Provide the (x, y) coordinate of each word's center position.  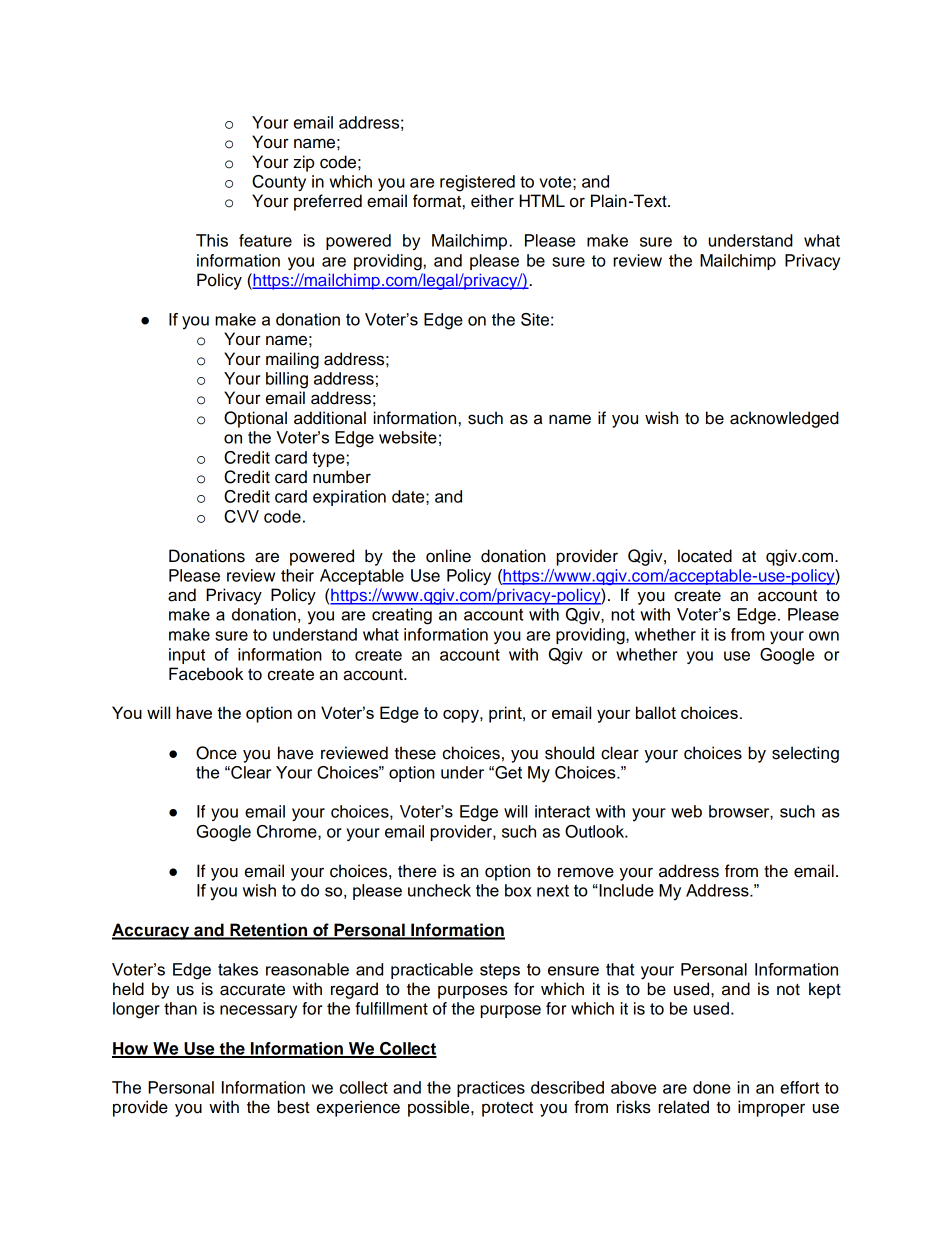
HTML (542, 200)
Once (216, 753)
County (279, 183)
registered (477, 183)
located (705, 556)
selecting (805, 754)
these (415, 753)
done (712, 1087)
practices (491, 1089)
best (293, 1107)
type (328, 459)
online (448, 556)
